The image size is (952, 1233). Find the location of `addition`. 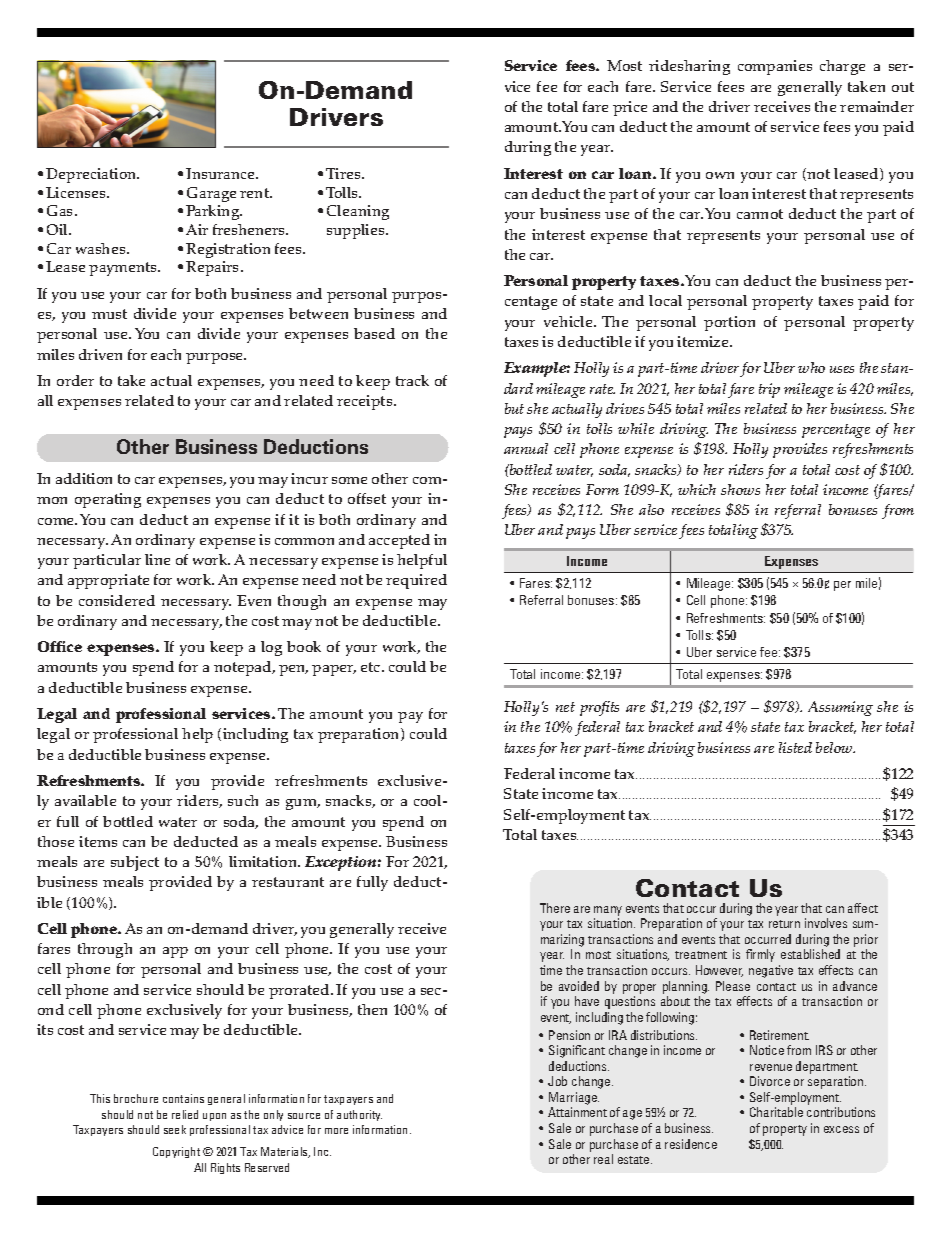

addition is located at coordinates (84, 478).
